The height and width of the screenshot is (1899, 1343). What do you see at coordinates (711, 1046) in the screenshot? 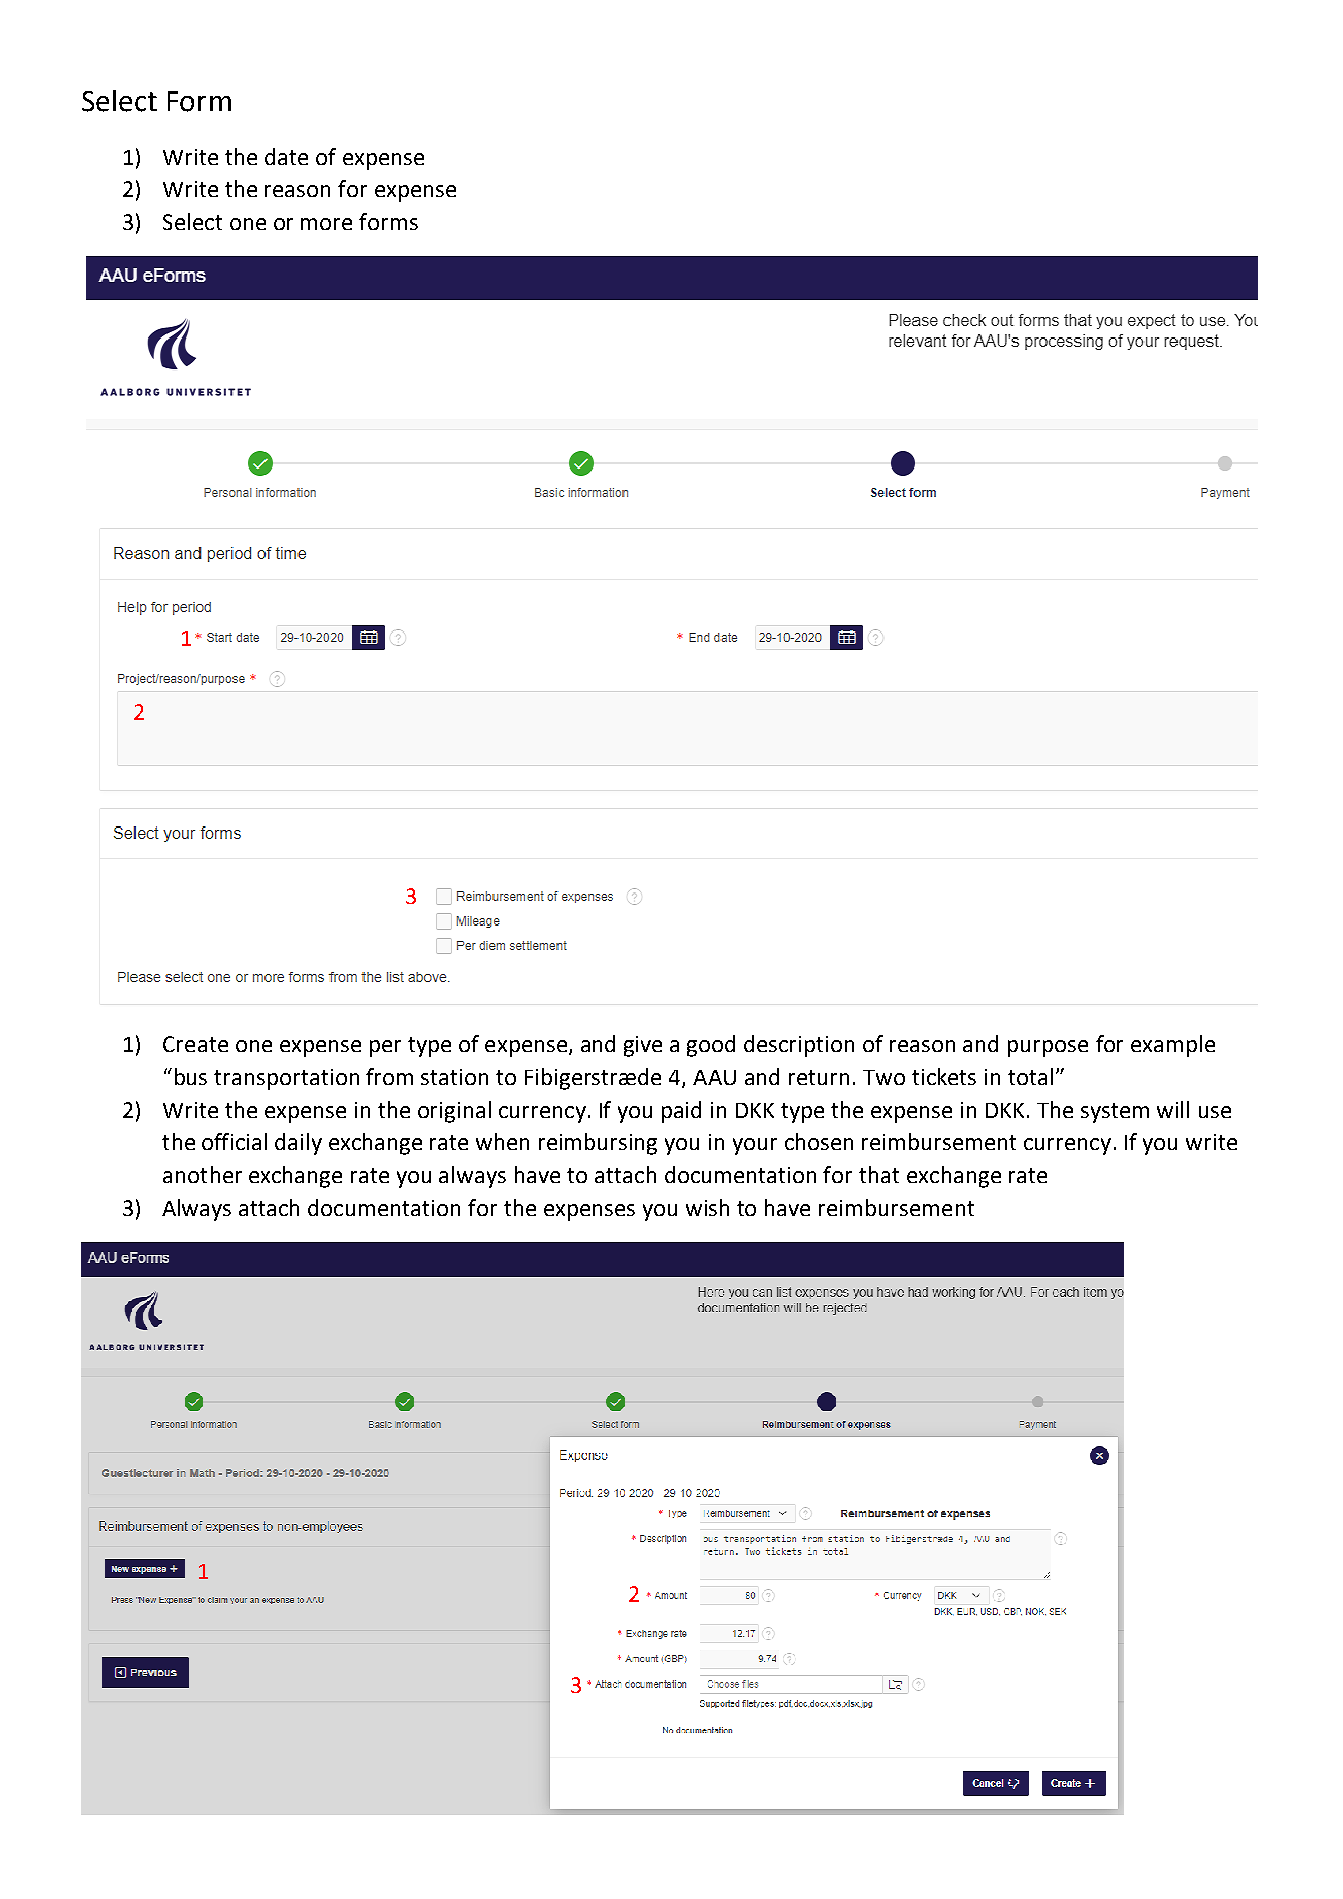
I see `good` at bounding box center [711, 1046].
